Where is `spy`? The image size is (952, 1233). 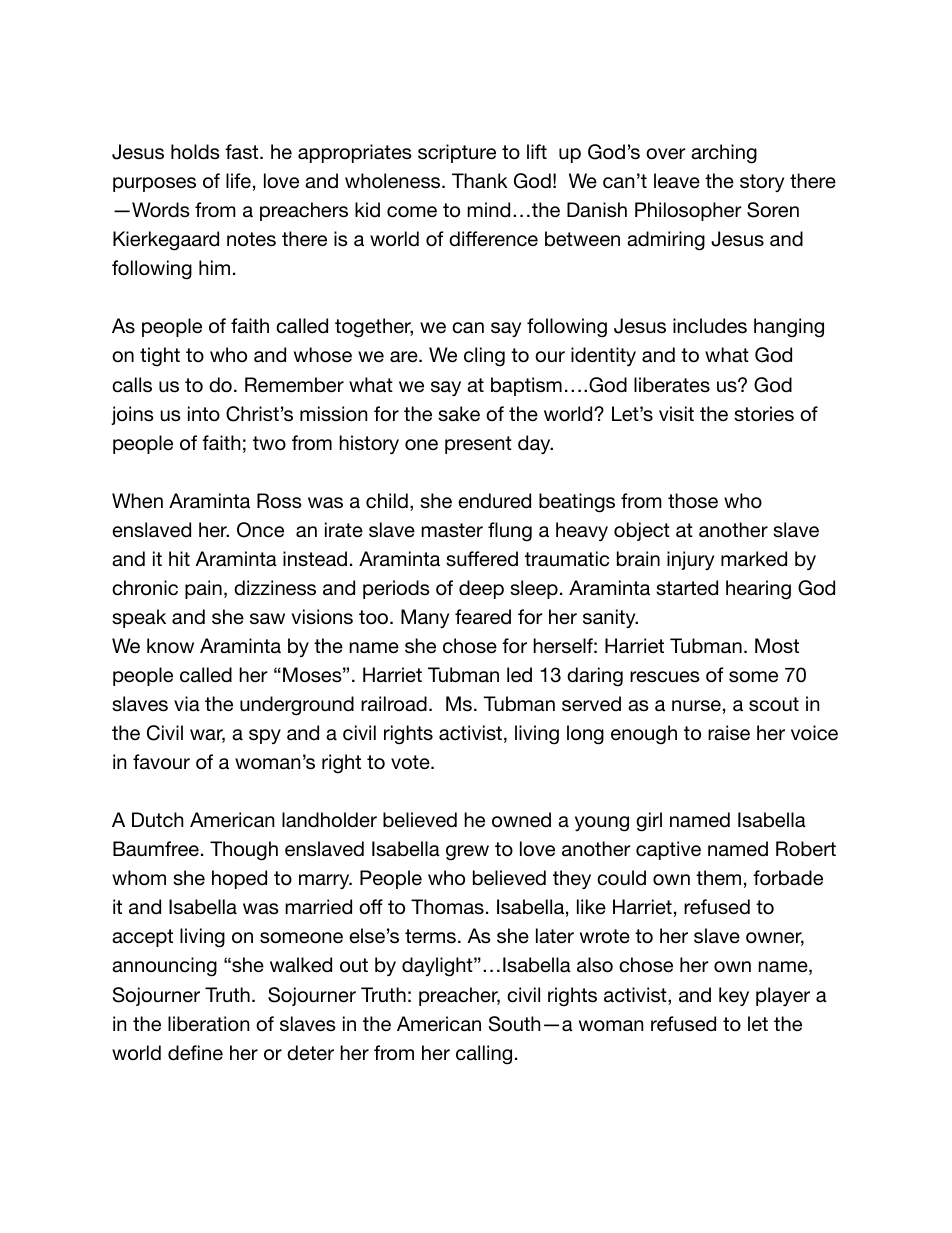
spy is located at coordinates (265, 736).
